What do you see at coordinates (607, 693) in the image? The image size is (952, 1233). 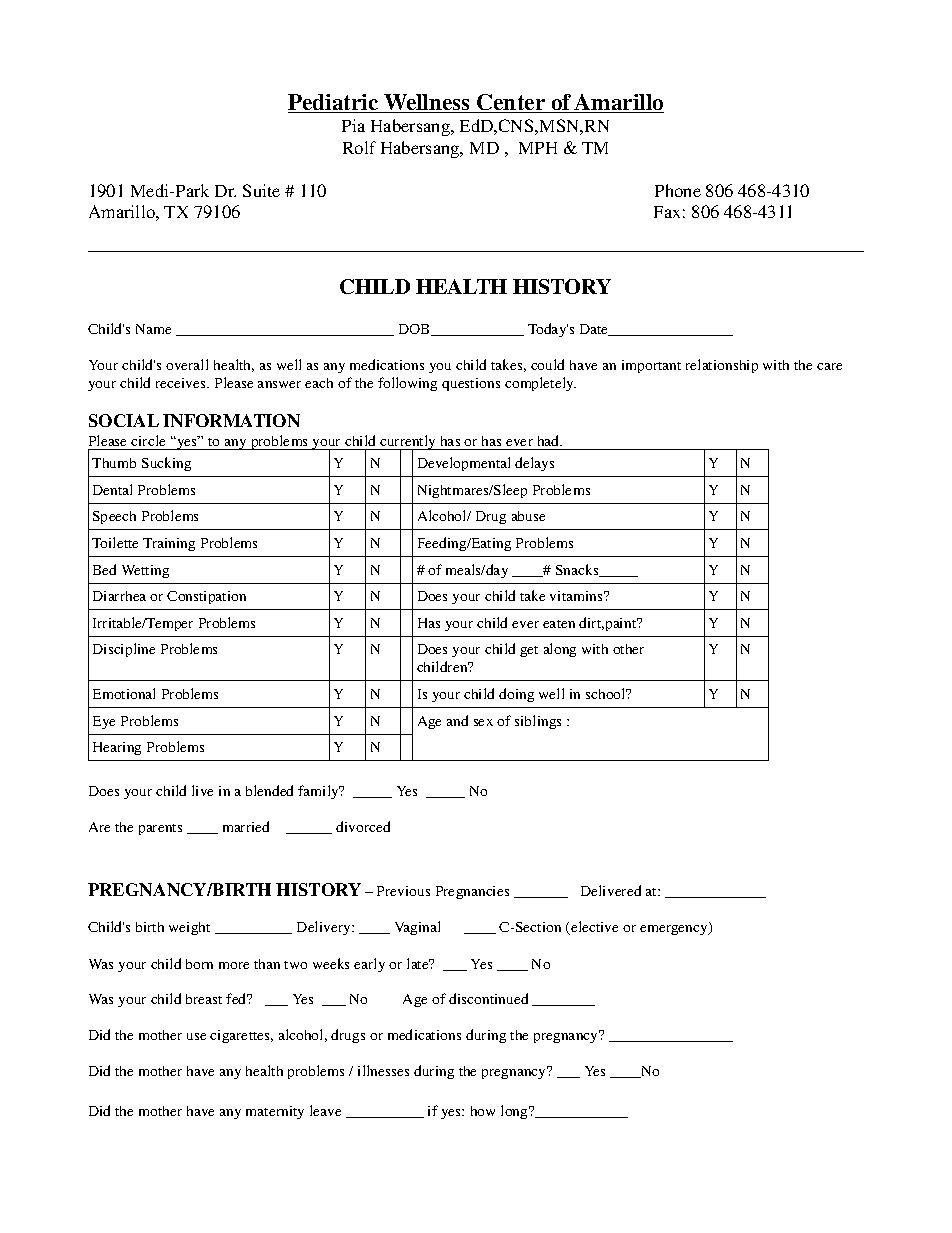 I see `school` at bounding box center [607, 693].
